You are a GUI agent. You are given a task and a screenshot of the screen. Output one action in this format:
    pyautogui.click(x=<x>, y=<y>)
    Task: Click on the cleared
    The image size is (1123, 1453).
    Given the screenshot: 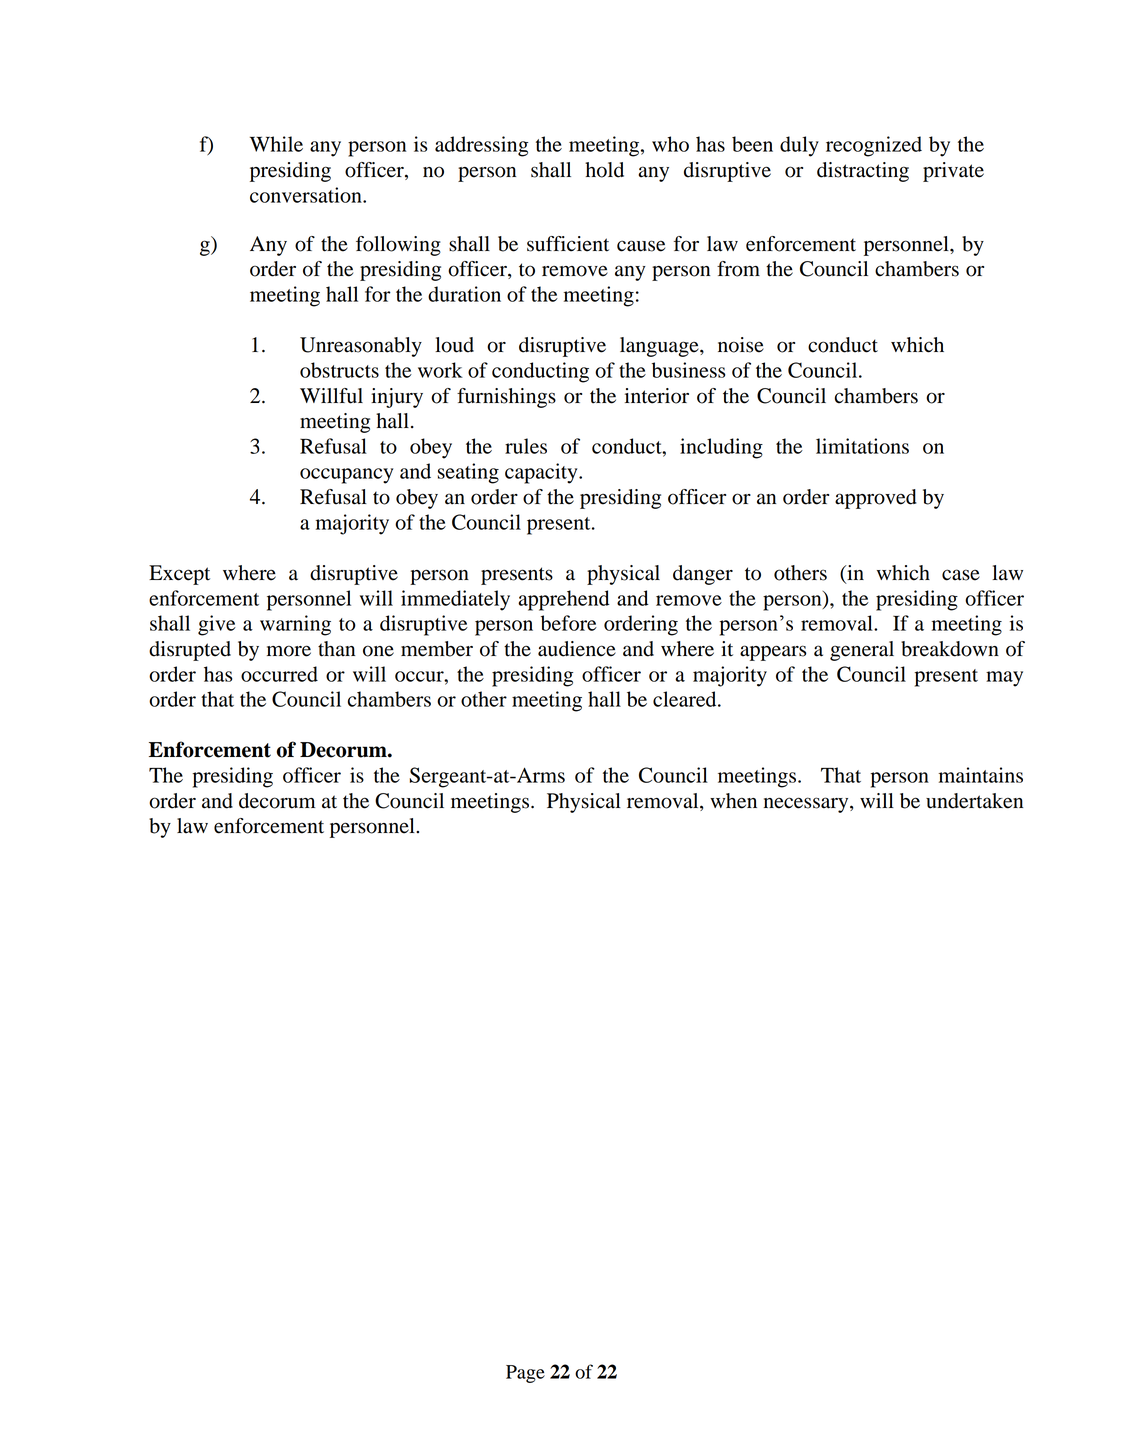 What is the action you would take?
    pyautogui.click(x=686, y=699)
